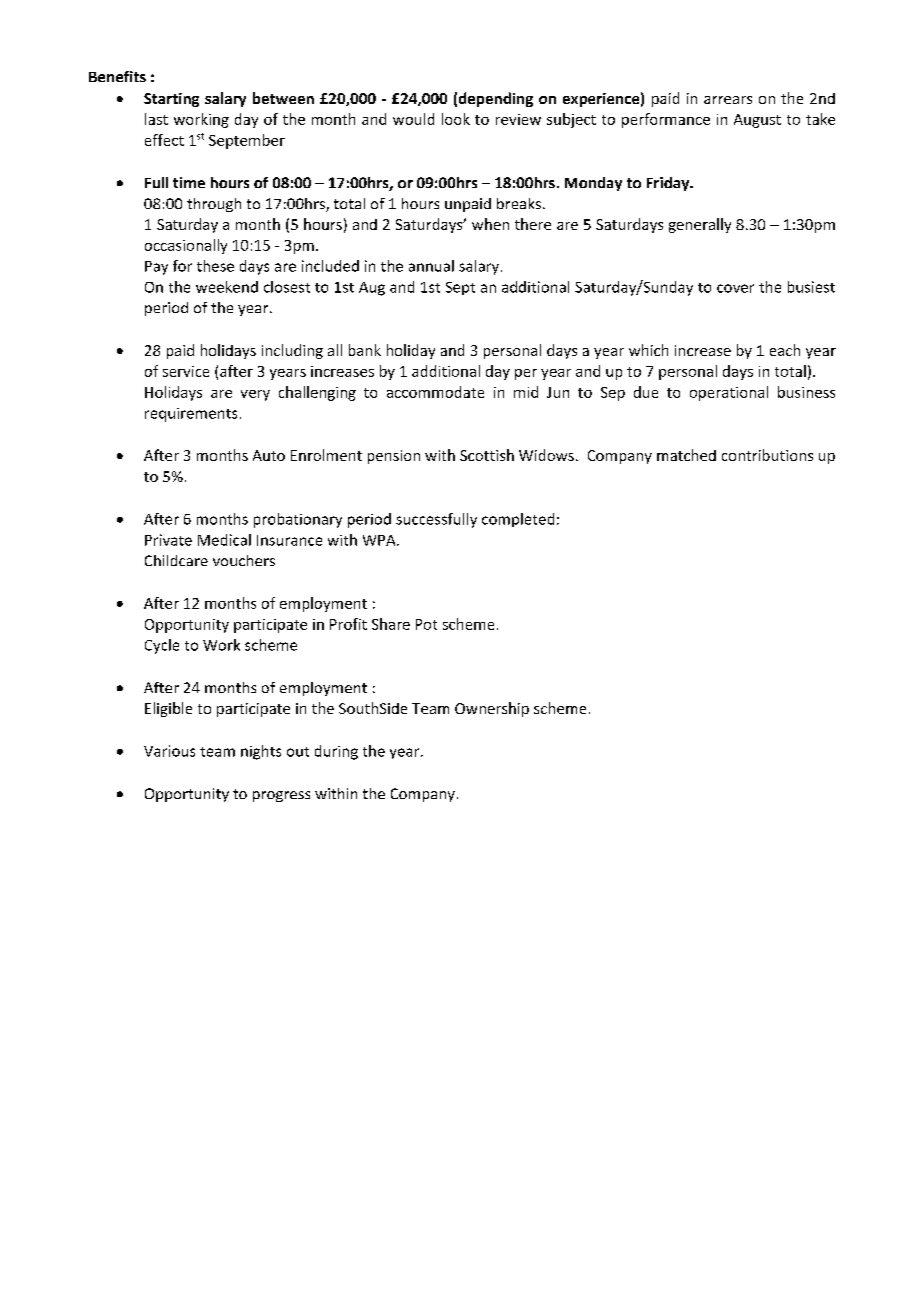 This screenshot has height=1307, width=924. I want to click on requirements, so click(191, 415).
